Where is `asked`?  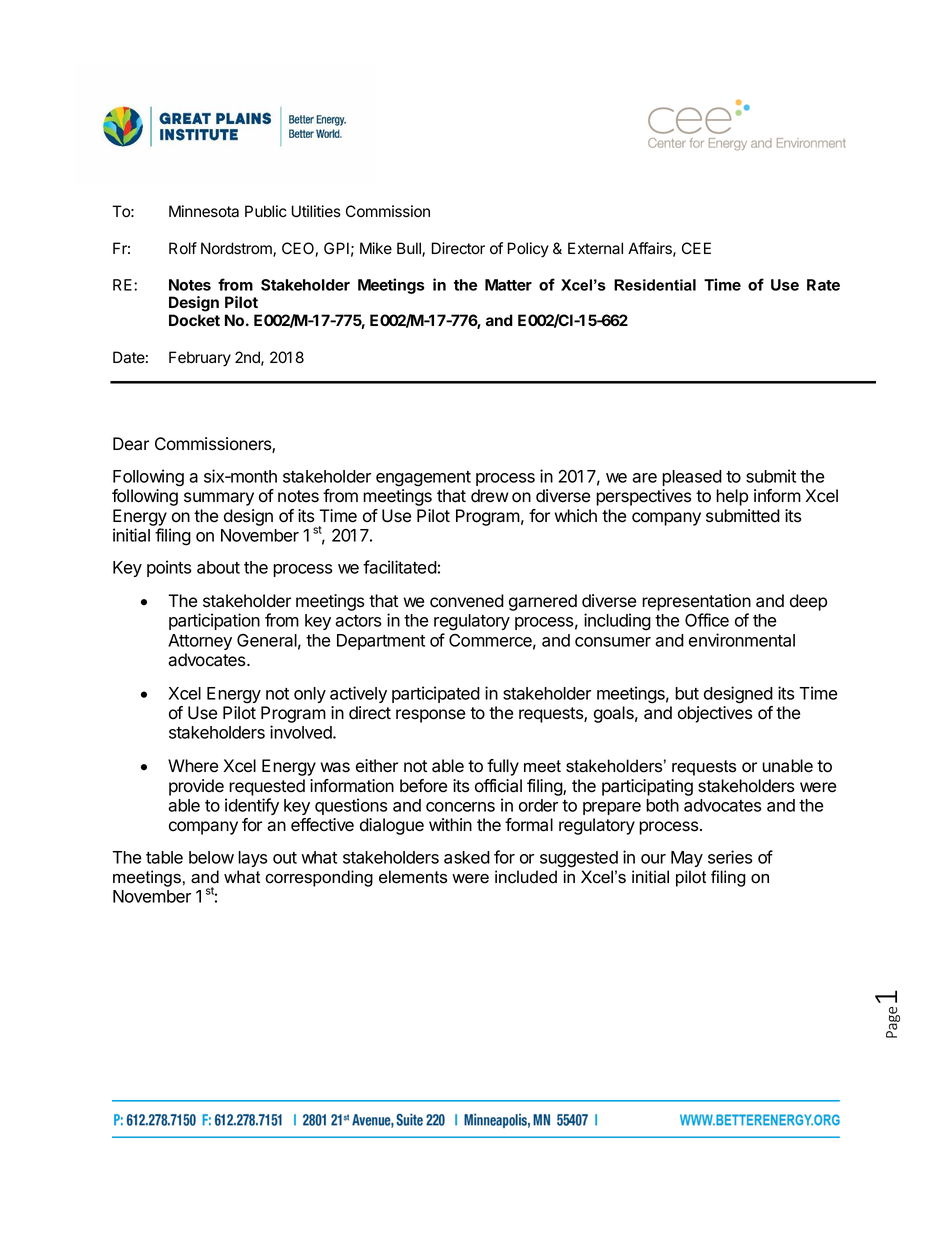
asked is located at coordinates (467, 857).
